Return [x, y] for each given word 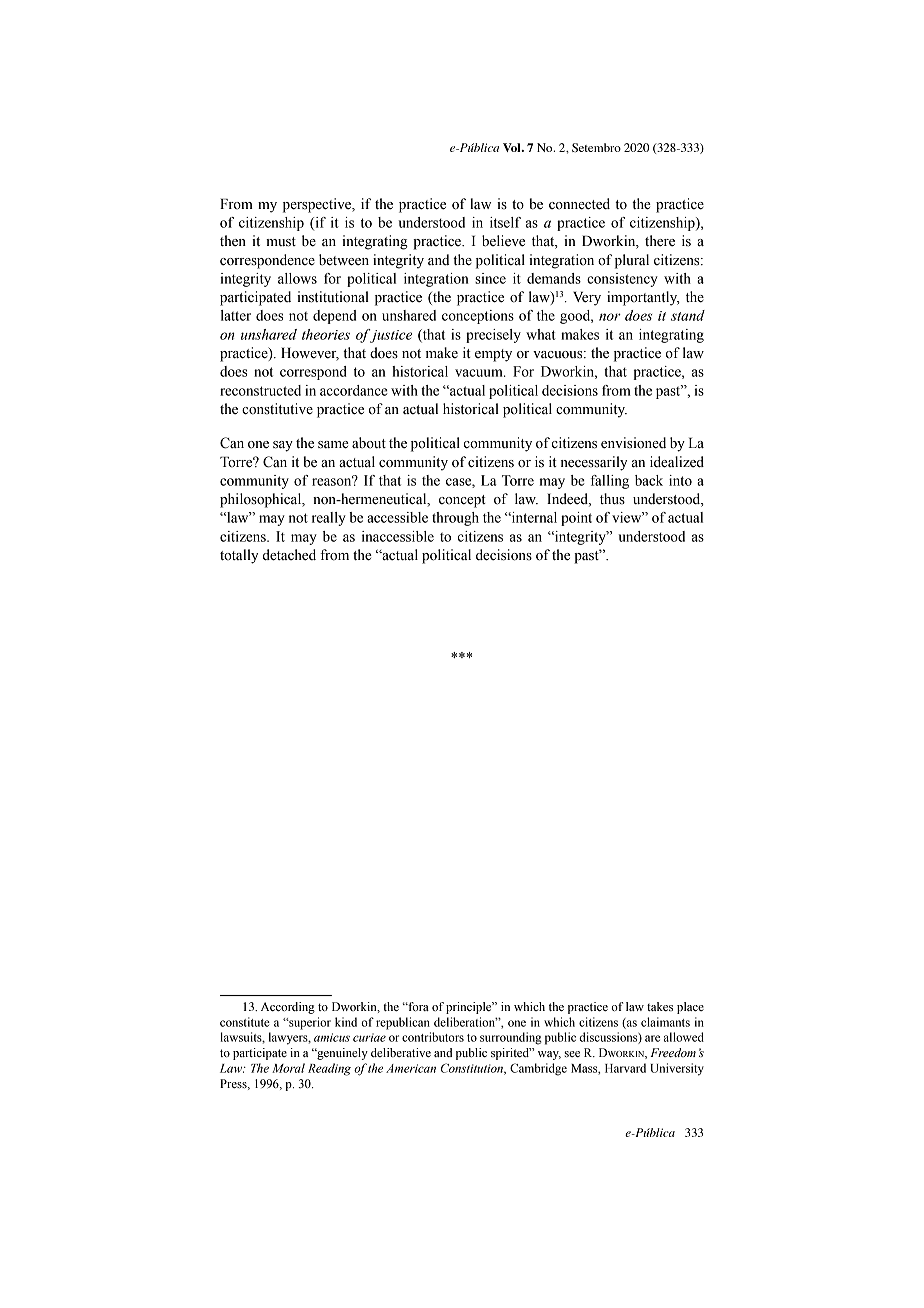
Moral [288, 1068]
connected [579, 204]
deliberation [466, 1022]
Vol [513, 147]
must [281, 242]
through [455, 519]
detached [289, 555]
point [576, 519]
